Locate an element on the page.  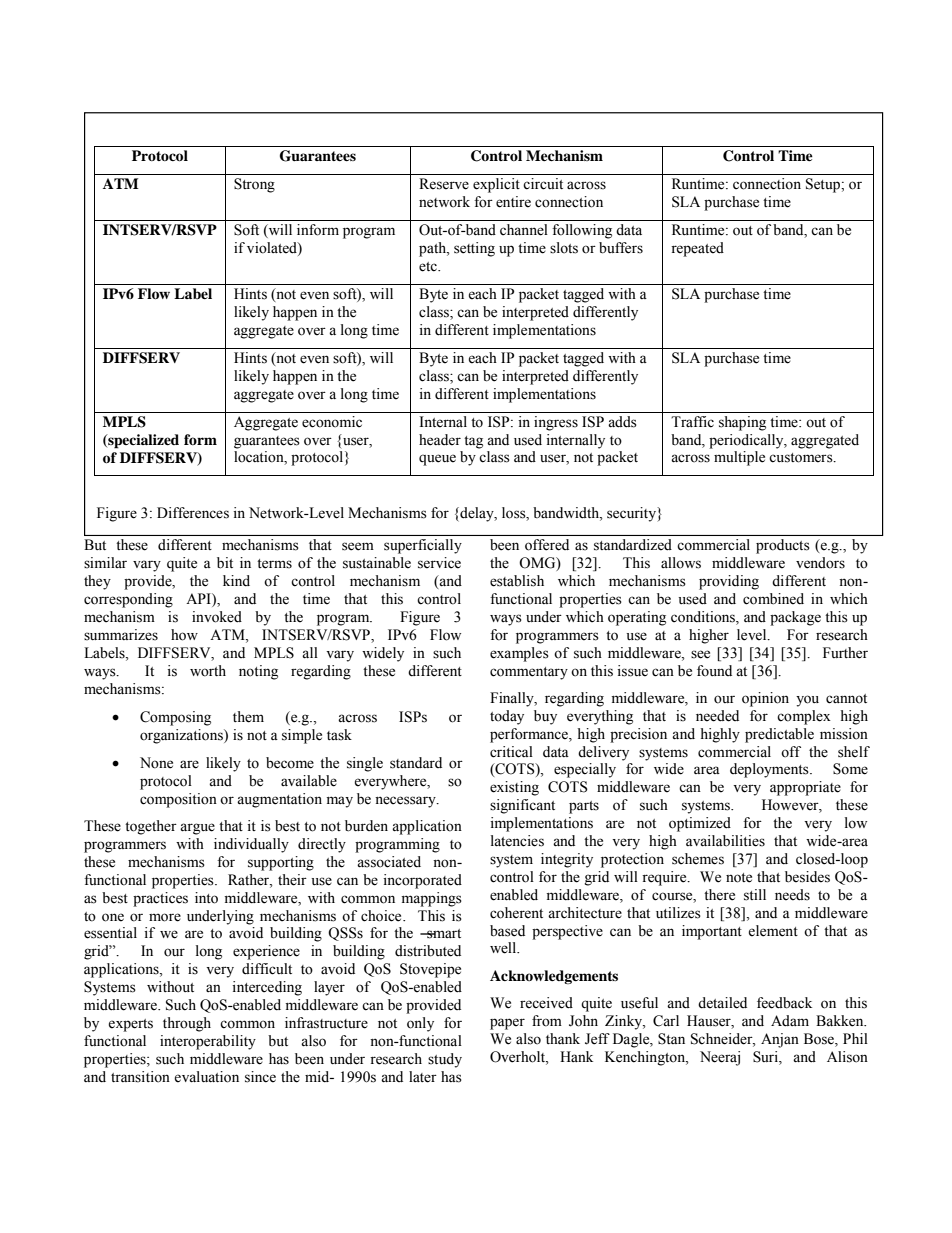
None is located at coordinates (156, 763).
